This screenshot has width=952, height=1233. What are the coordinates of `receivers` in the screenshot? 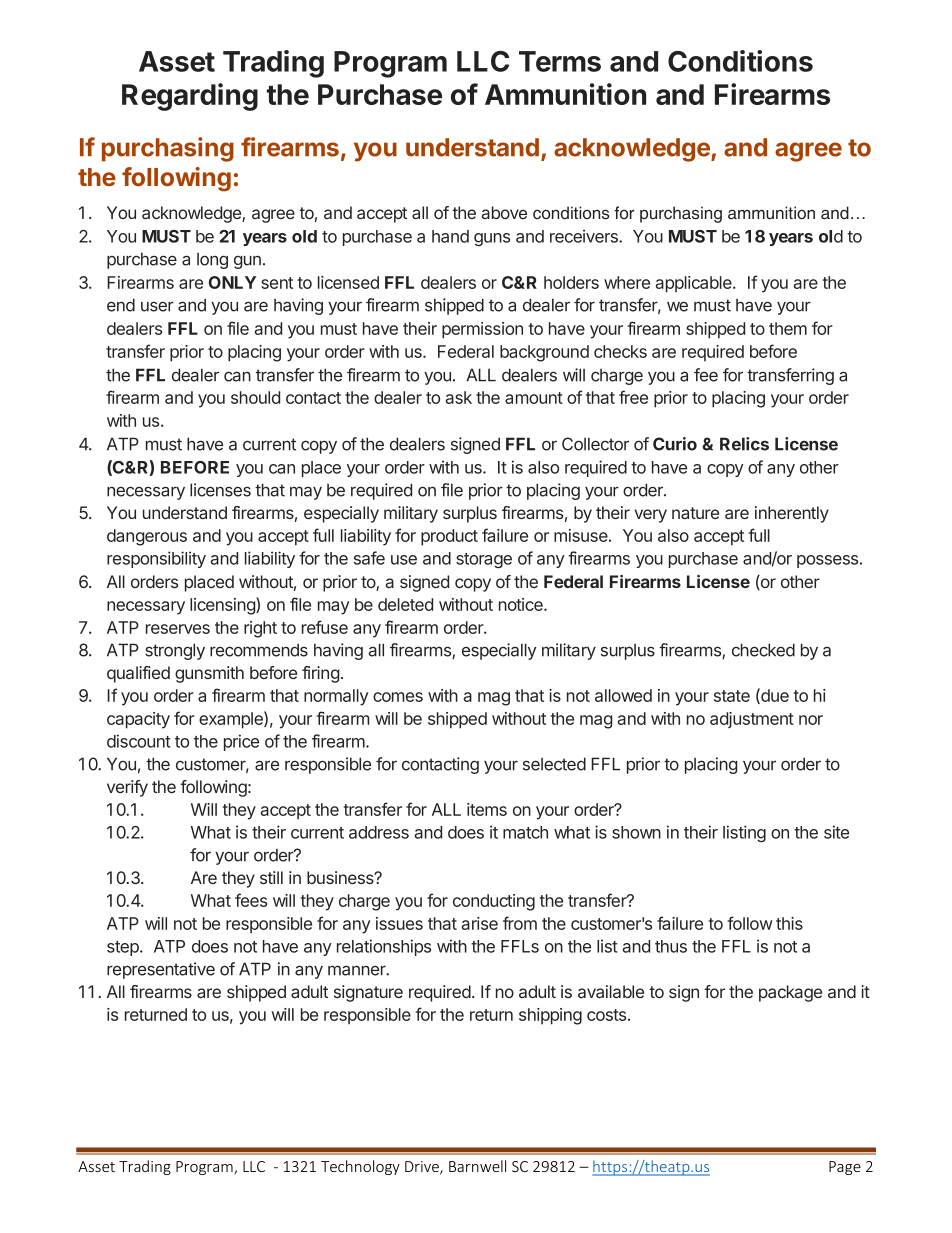 It's located at (585, 236).
